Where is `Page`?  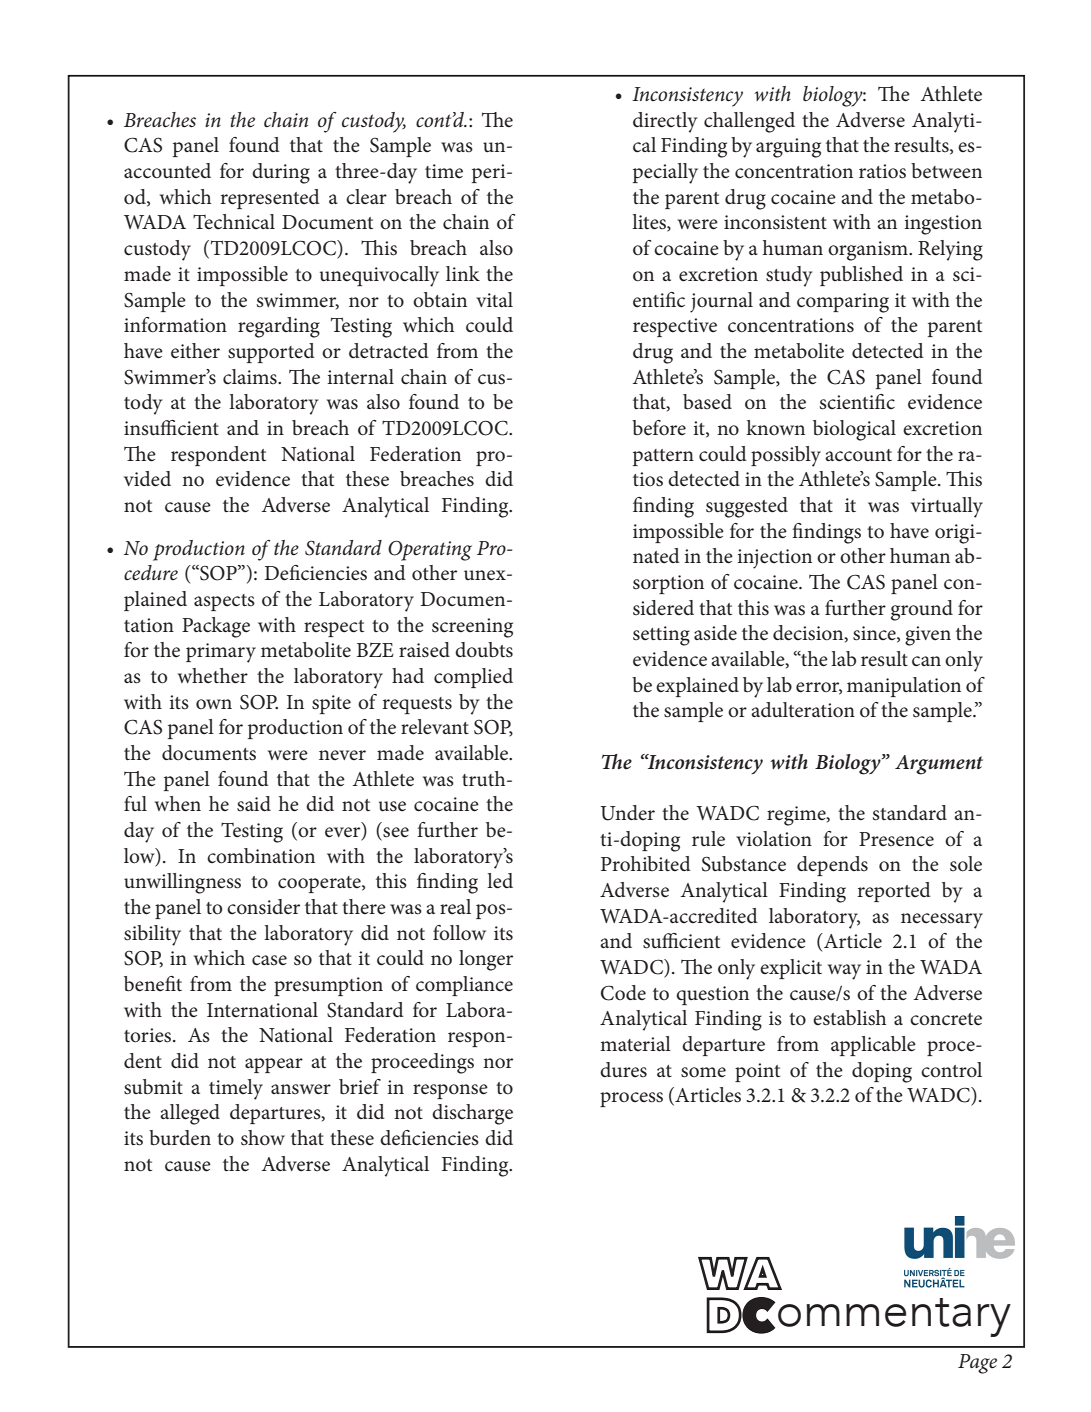
Page is located at coordinates (977, 1364).
